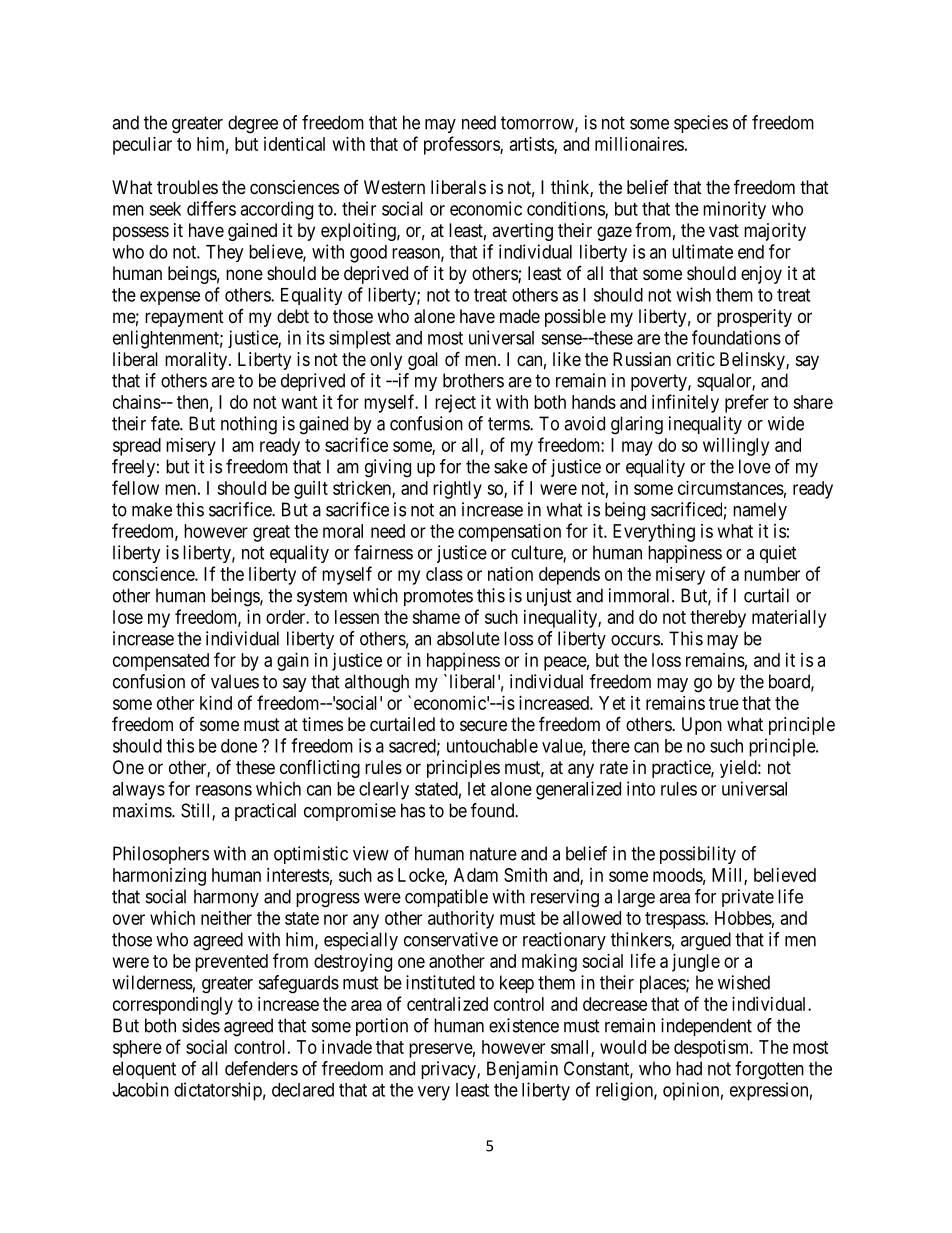 The image size is (952, 1233). I want to click on nothing, so click(249, 425).
